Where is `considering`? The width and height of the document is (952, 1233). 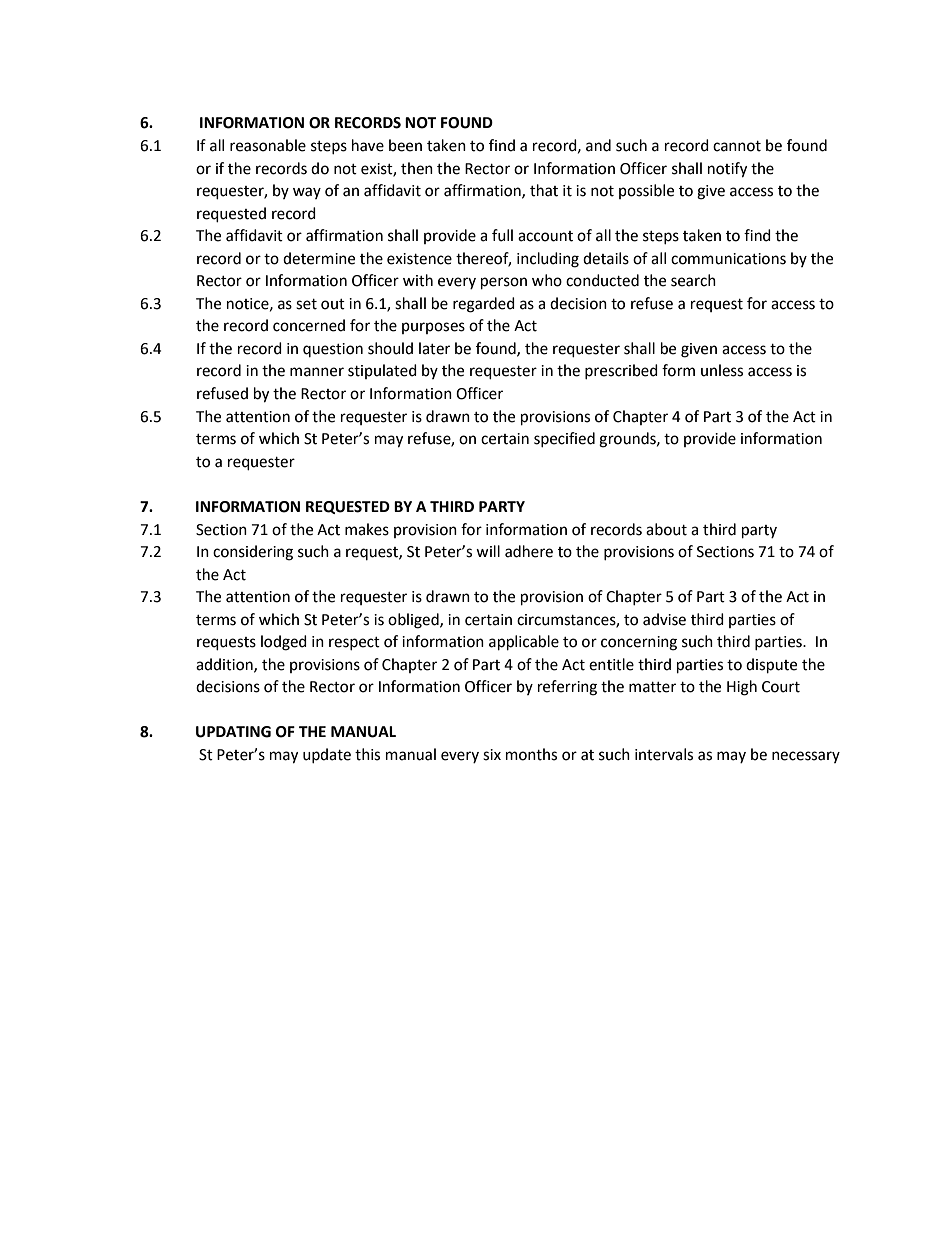
considering is located at coordinates (253, 553).
